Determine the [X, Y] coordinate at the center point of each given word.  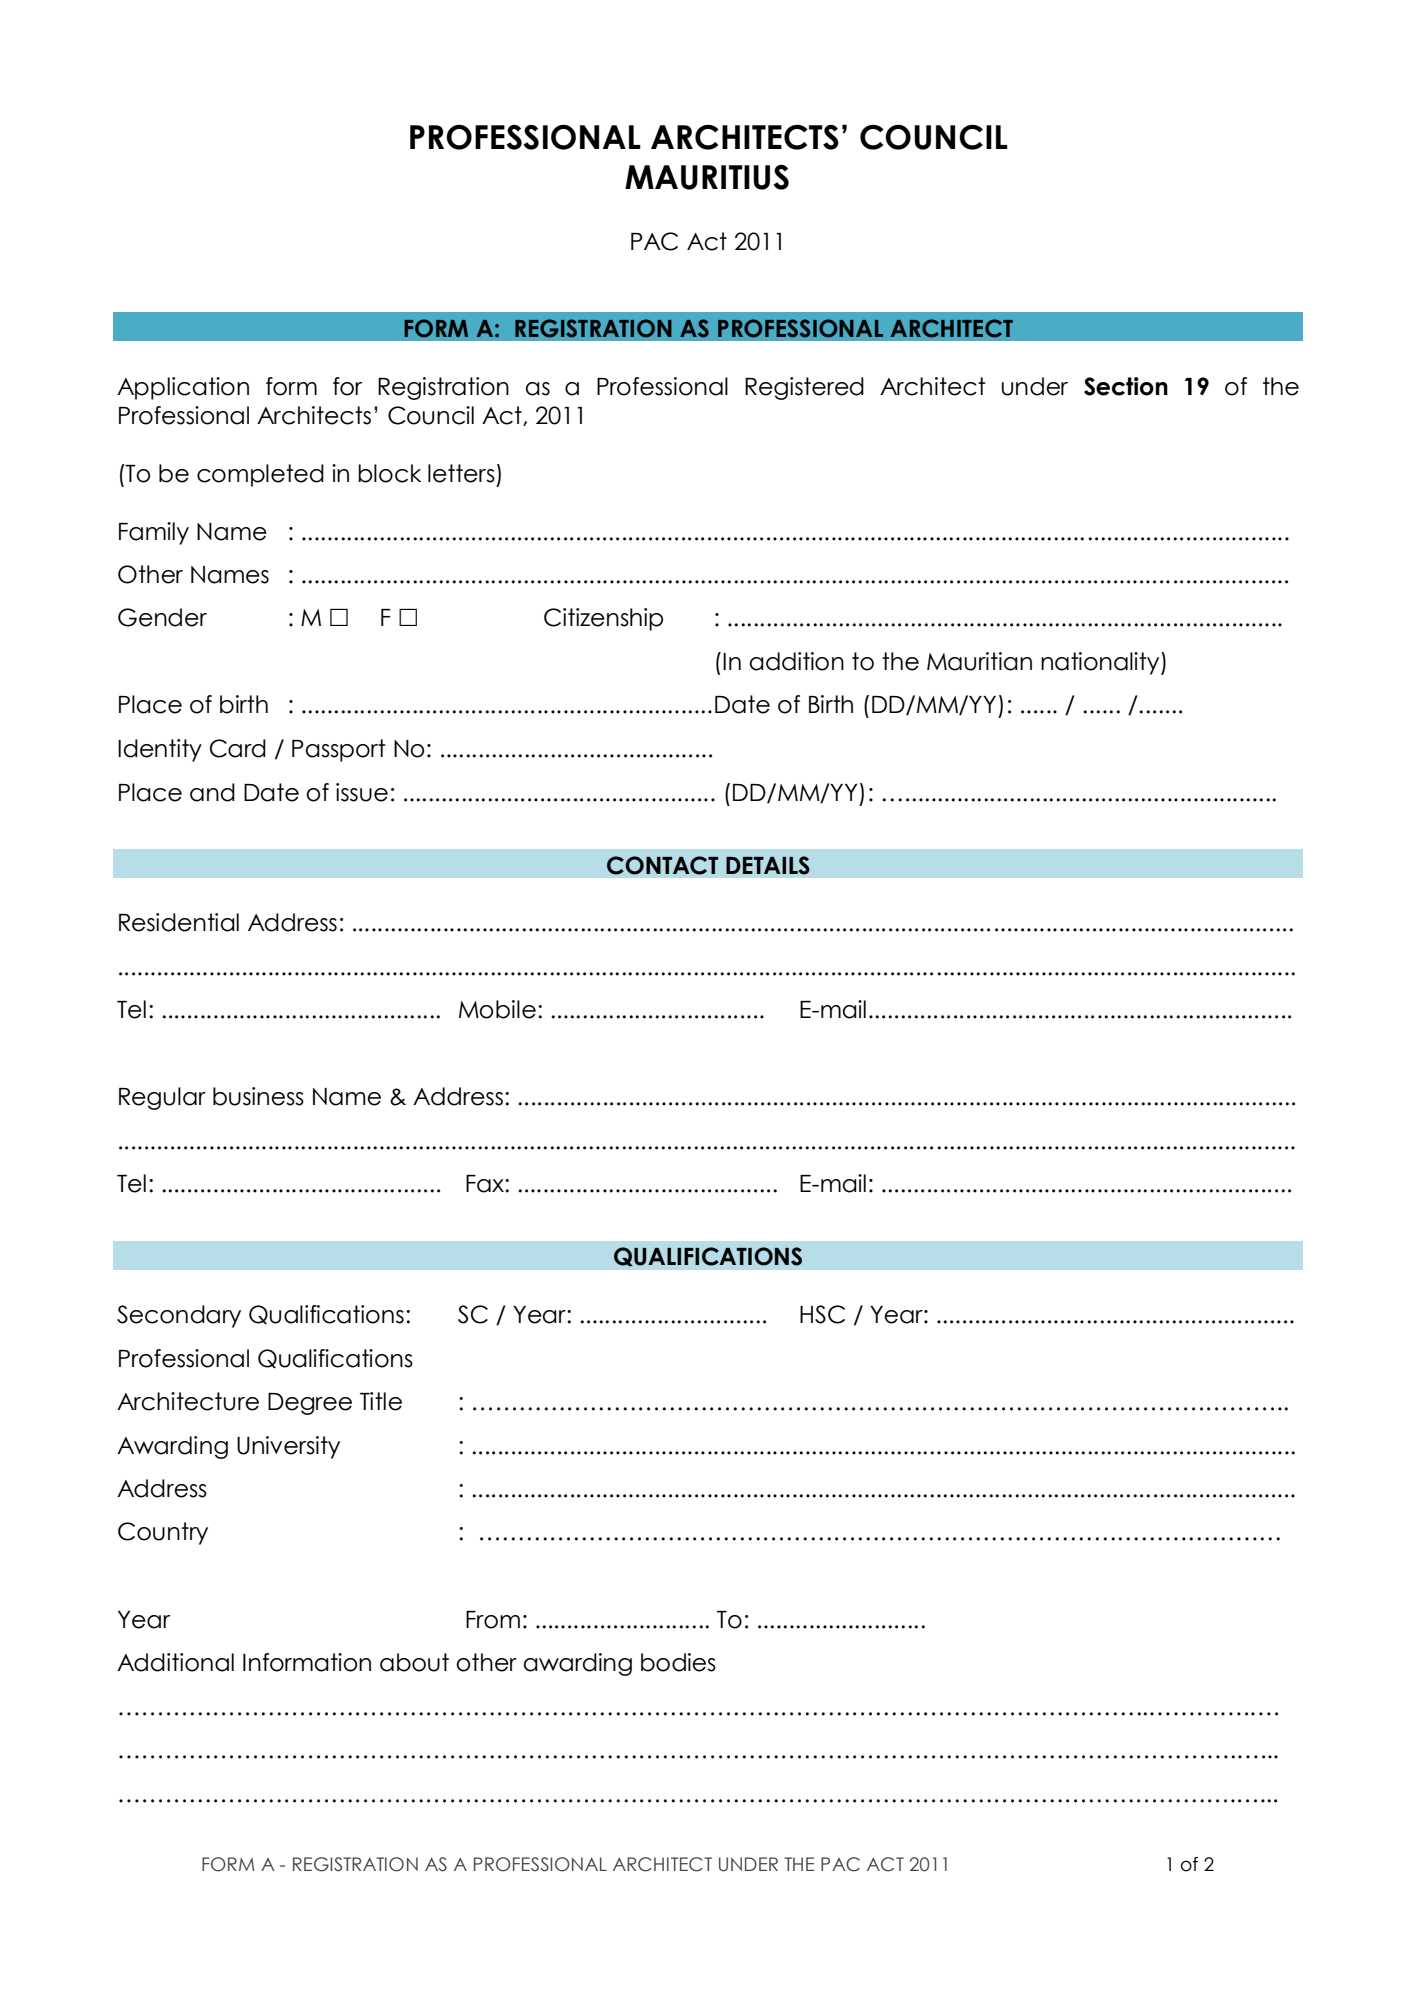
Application [183, 388]
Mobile [497, 1009]
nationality [1101, 663]
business [258, 1096]
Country [163, 1533]
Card [238, 748]
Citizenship [603, 619]
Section [1126, 386]
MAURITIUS [707, 177]
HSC [822, 1314]
